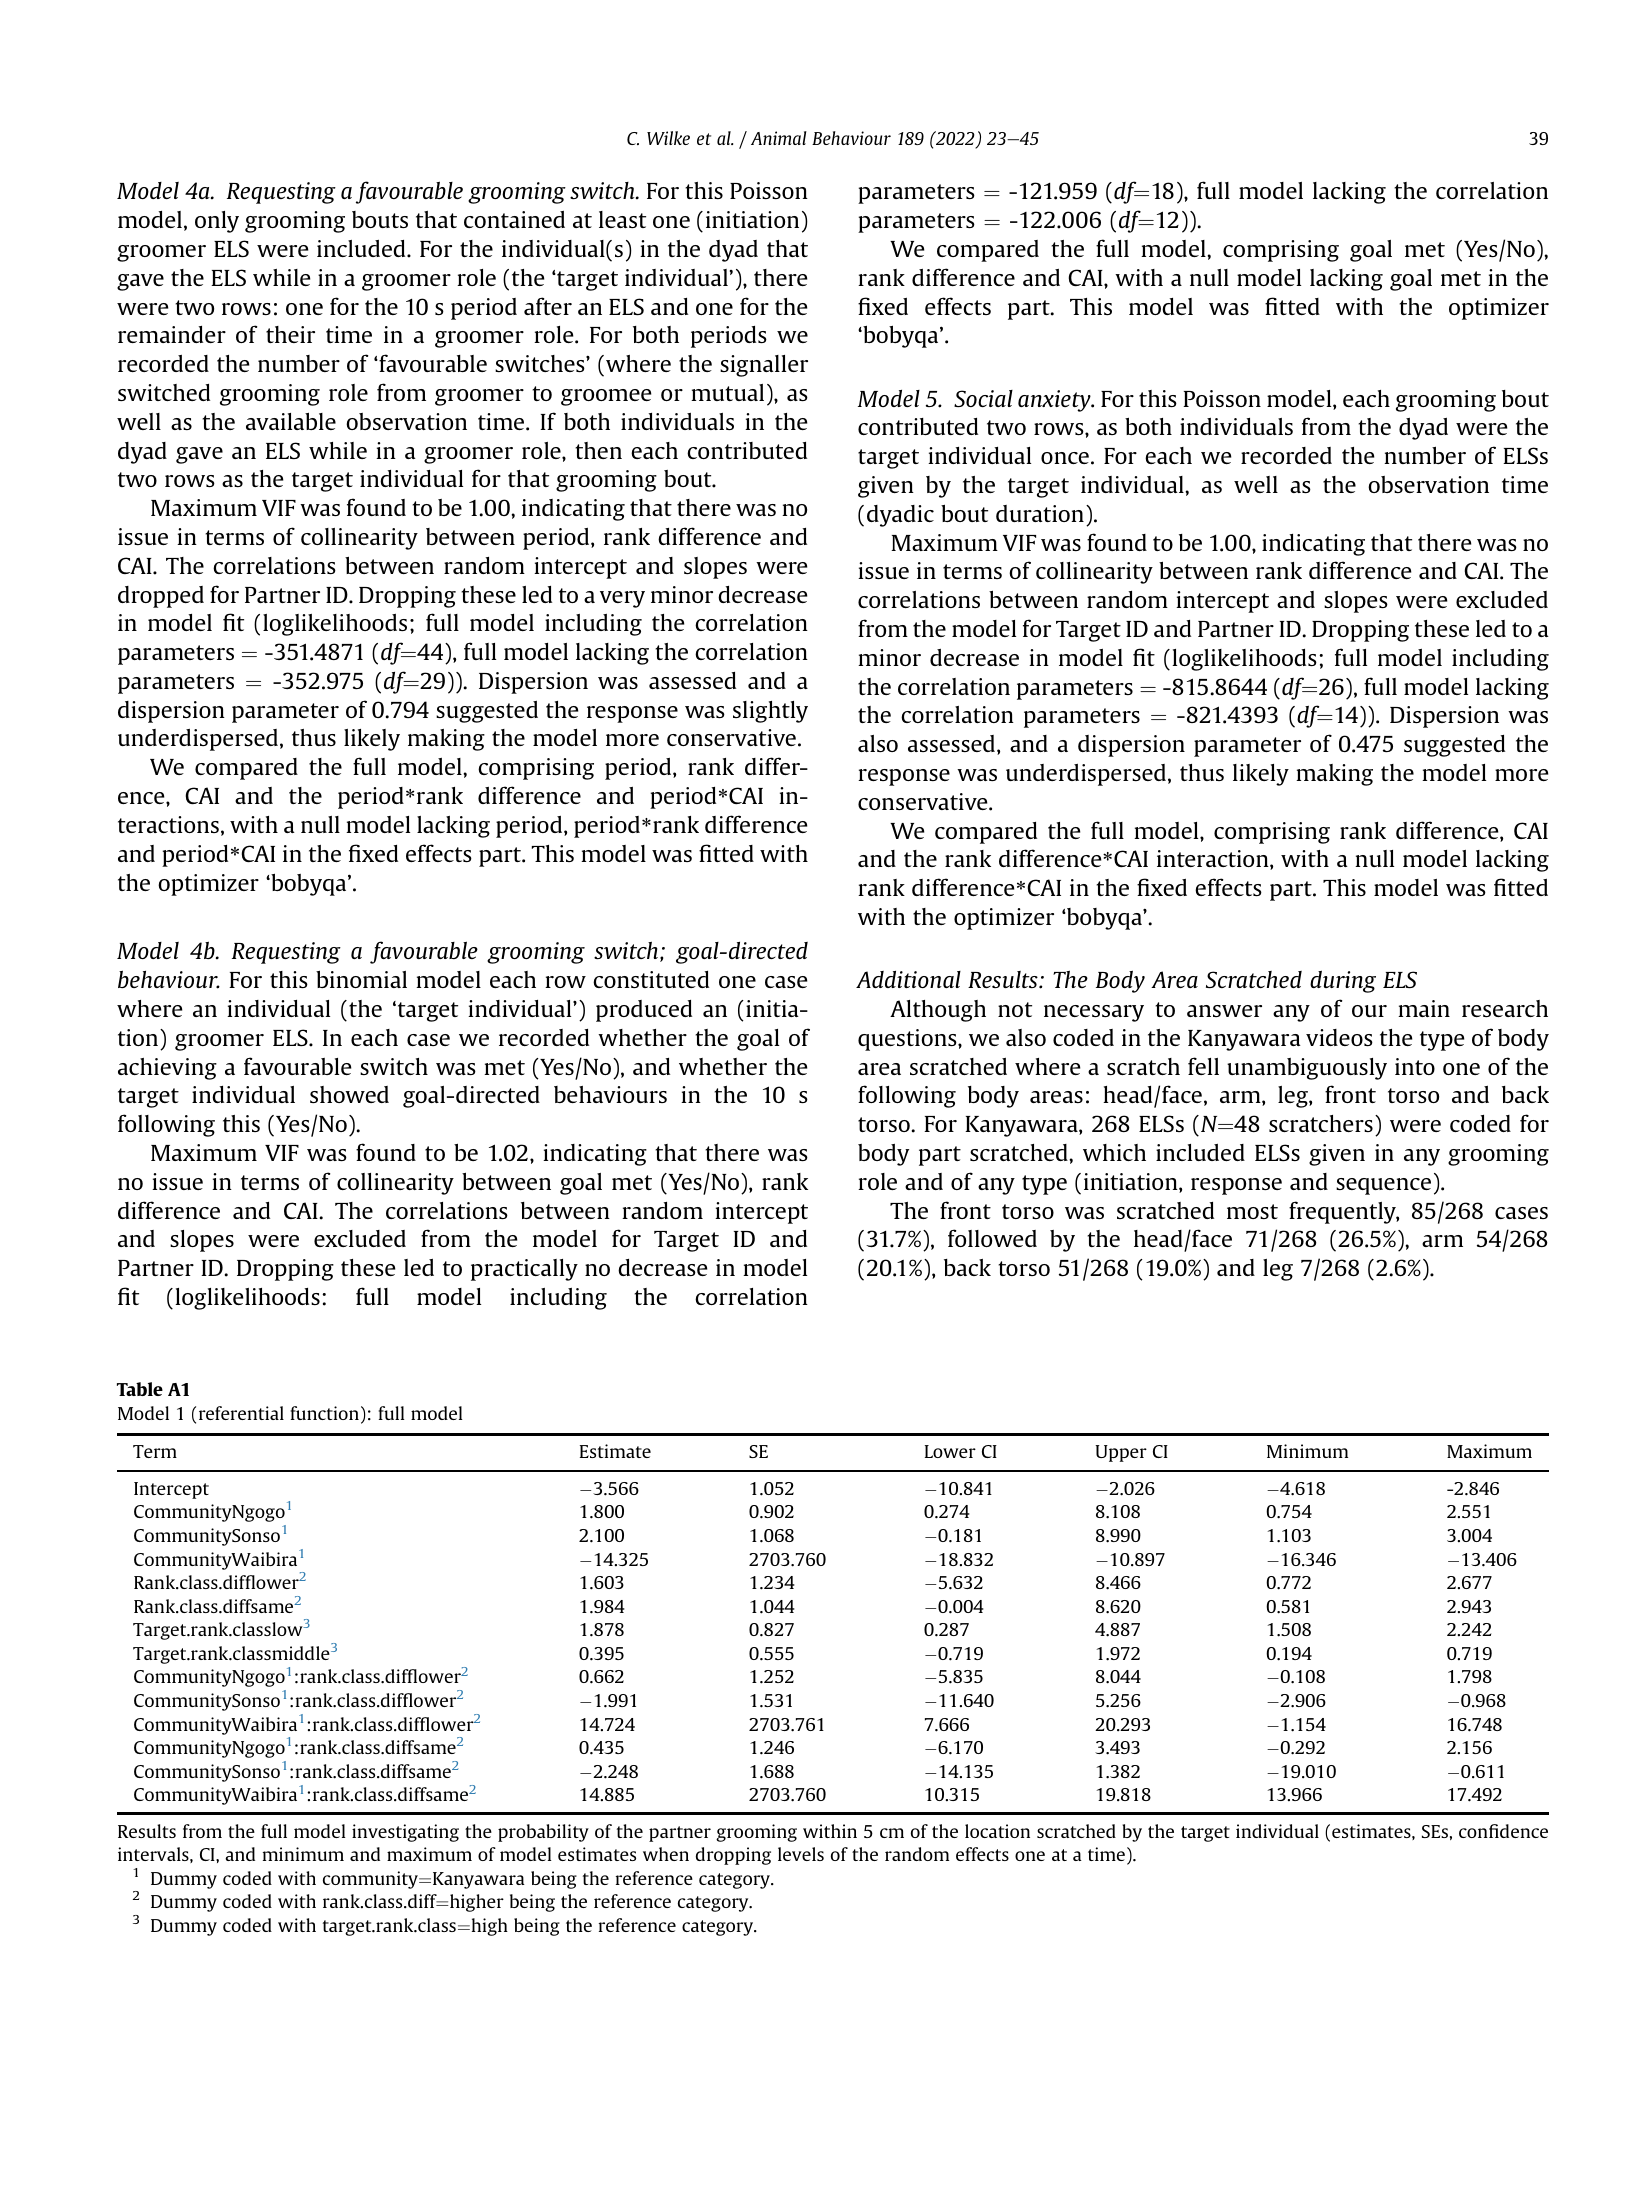  What do you see at coordinates (983, 398) in the image?
I see `Social` at bounding box center [983, 398].
